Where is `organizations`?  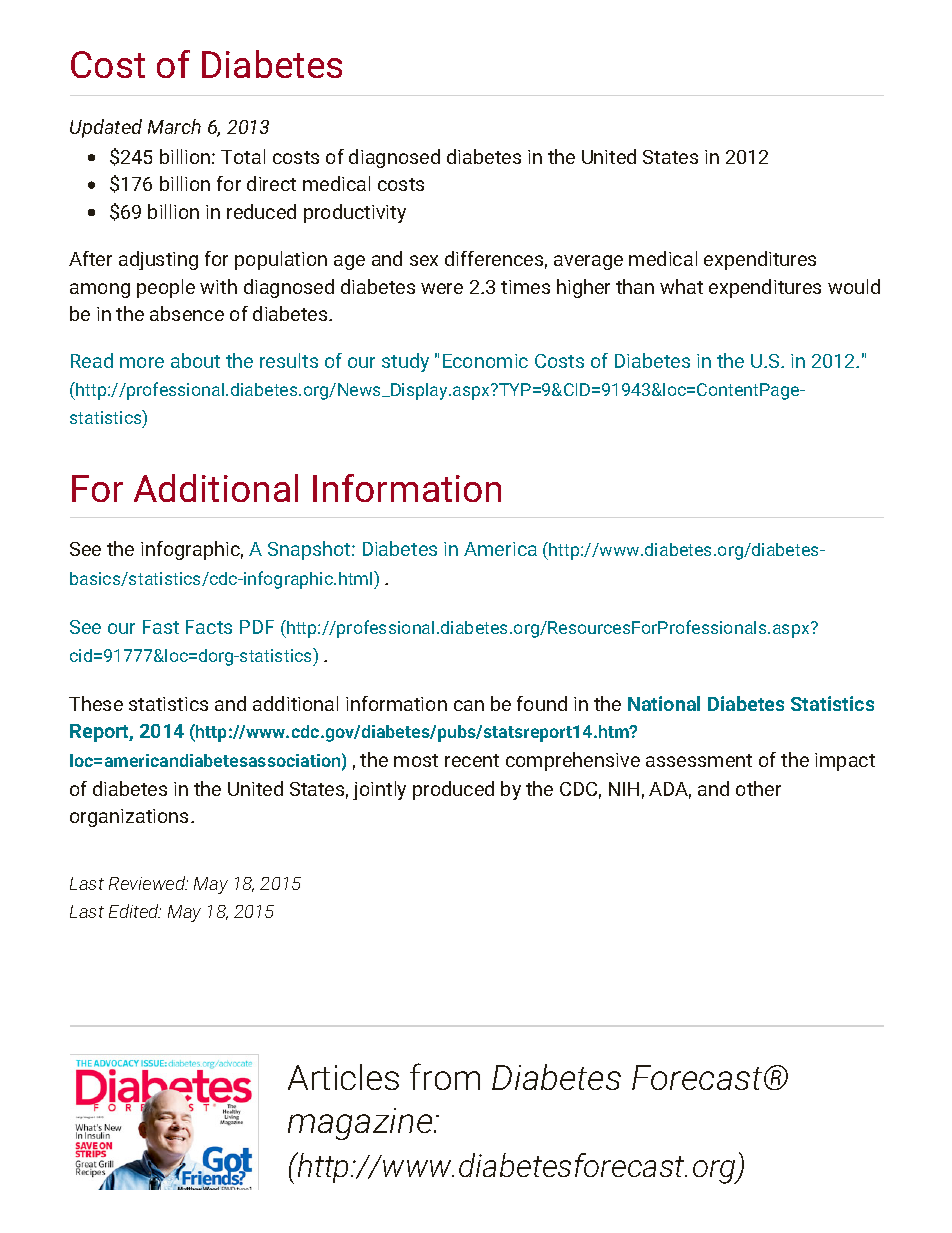
organizations is located at coordinates (131, 818).
